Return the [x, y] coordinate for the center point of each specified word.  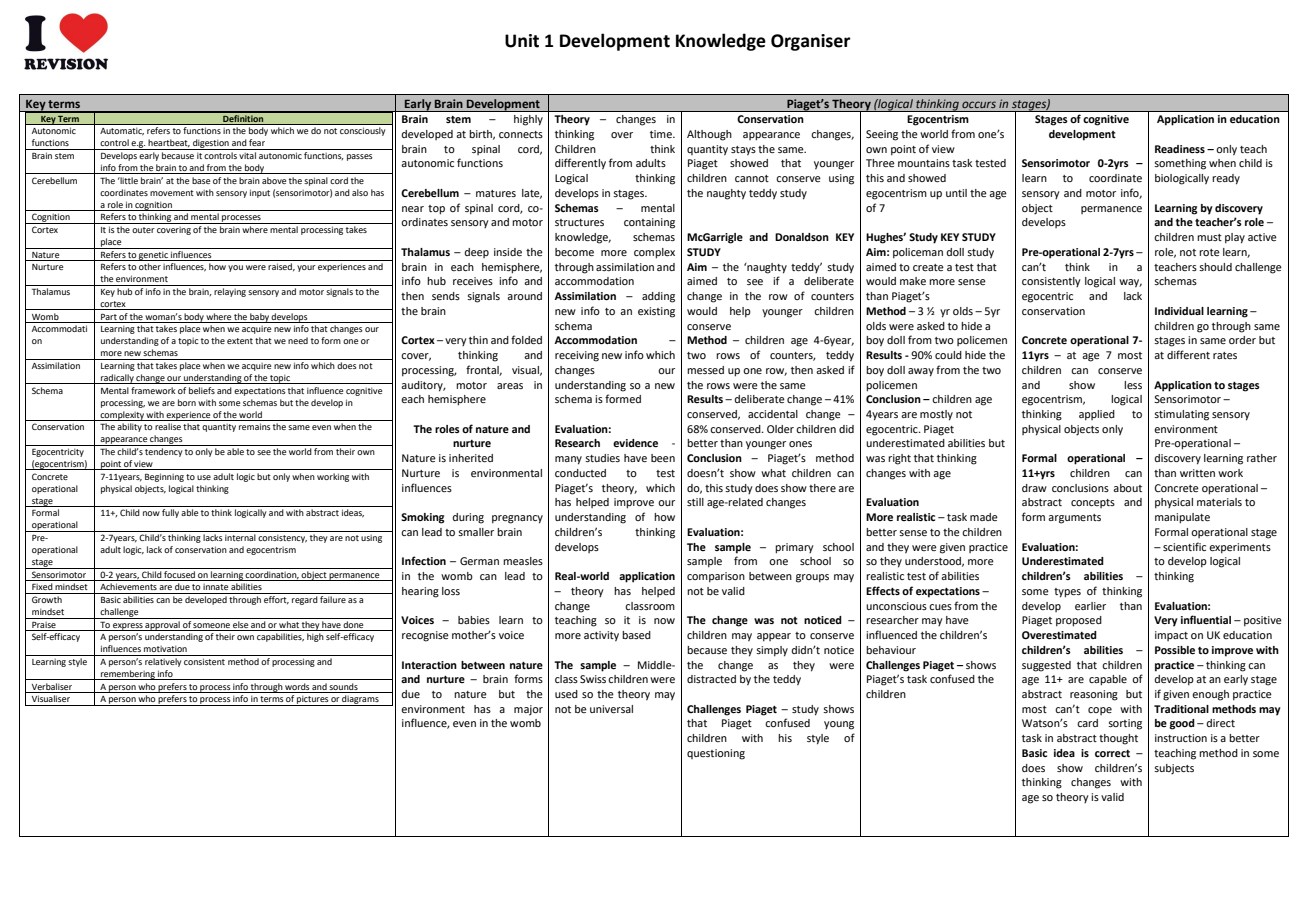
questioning [716, 754]
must [1209, 237]
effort [276, 600]
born [187, 402]
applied [1097, 415]
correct [1112, 753]
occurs [979, 104]
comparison [716, 577]
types [1067, 593]
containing [649, 223]
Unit [522, 41]
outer [143, 230]
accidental [773, 414]
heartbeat [169, 143]
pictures [312, 700]
